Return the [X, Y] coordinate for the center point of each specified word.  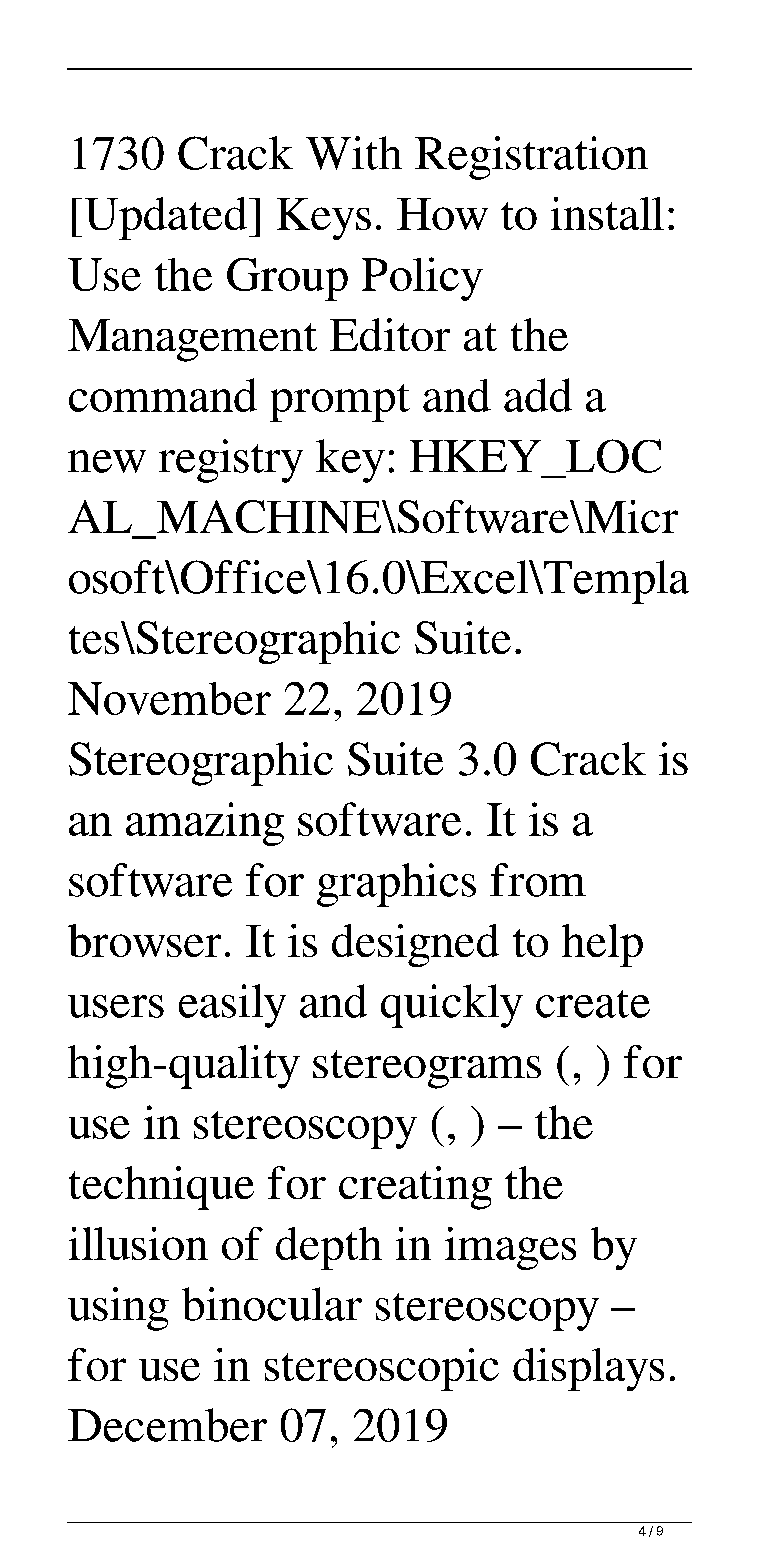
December [167, 1425]
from [538, 880]
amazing [205, 824]
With [354, 153]
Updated [167, 218]
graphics [396, 885]
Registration [531, 158]
